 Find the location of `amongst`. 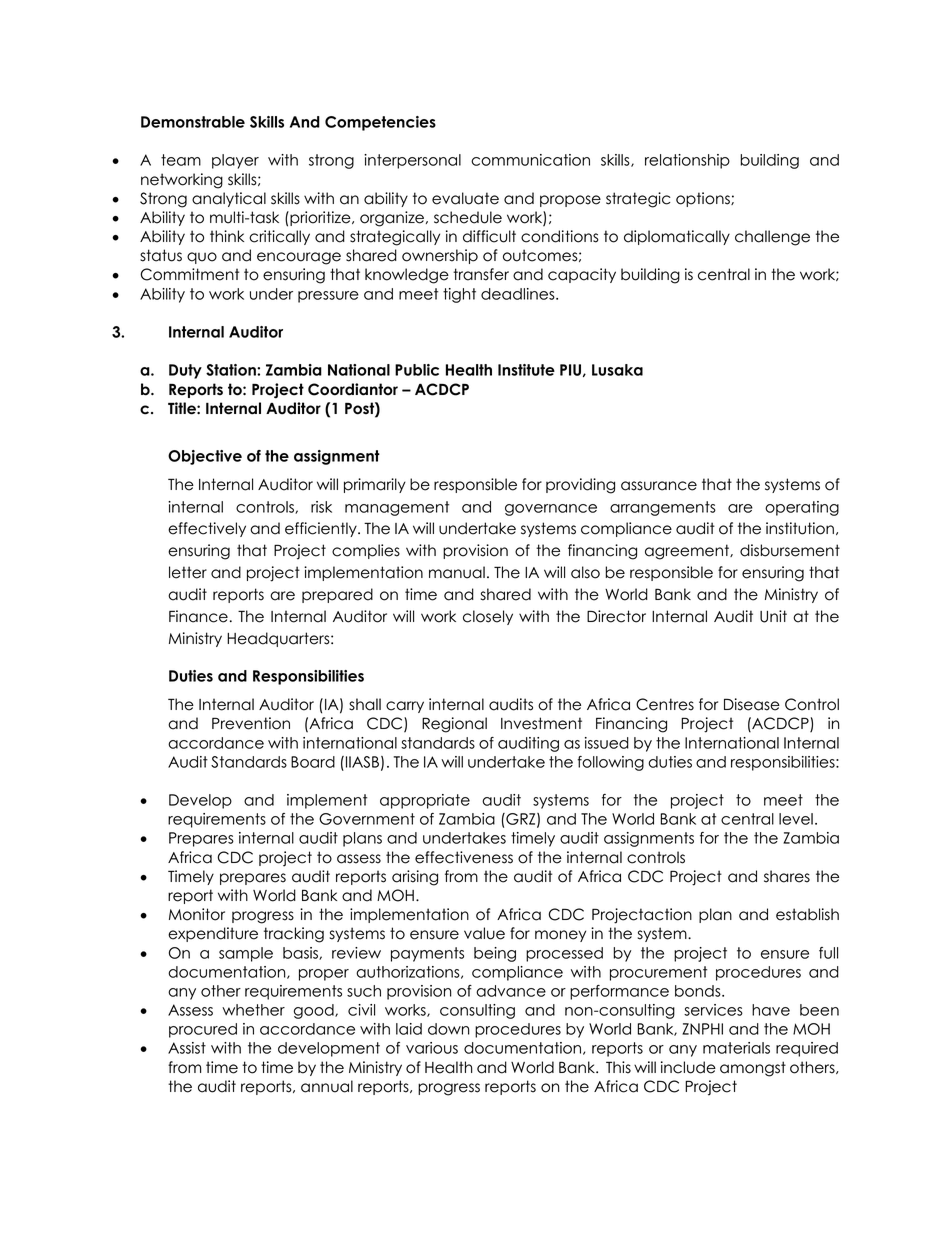

amongst is located at coordinates (753, 1069).
